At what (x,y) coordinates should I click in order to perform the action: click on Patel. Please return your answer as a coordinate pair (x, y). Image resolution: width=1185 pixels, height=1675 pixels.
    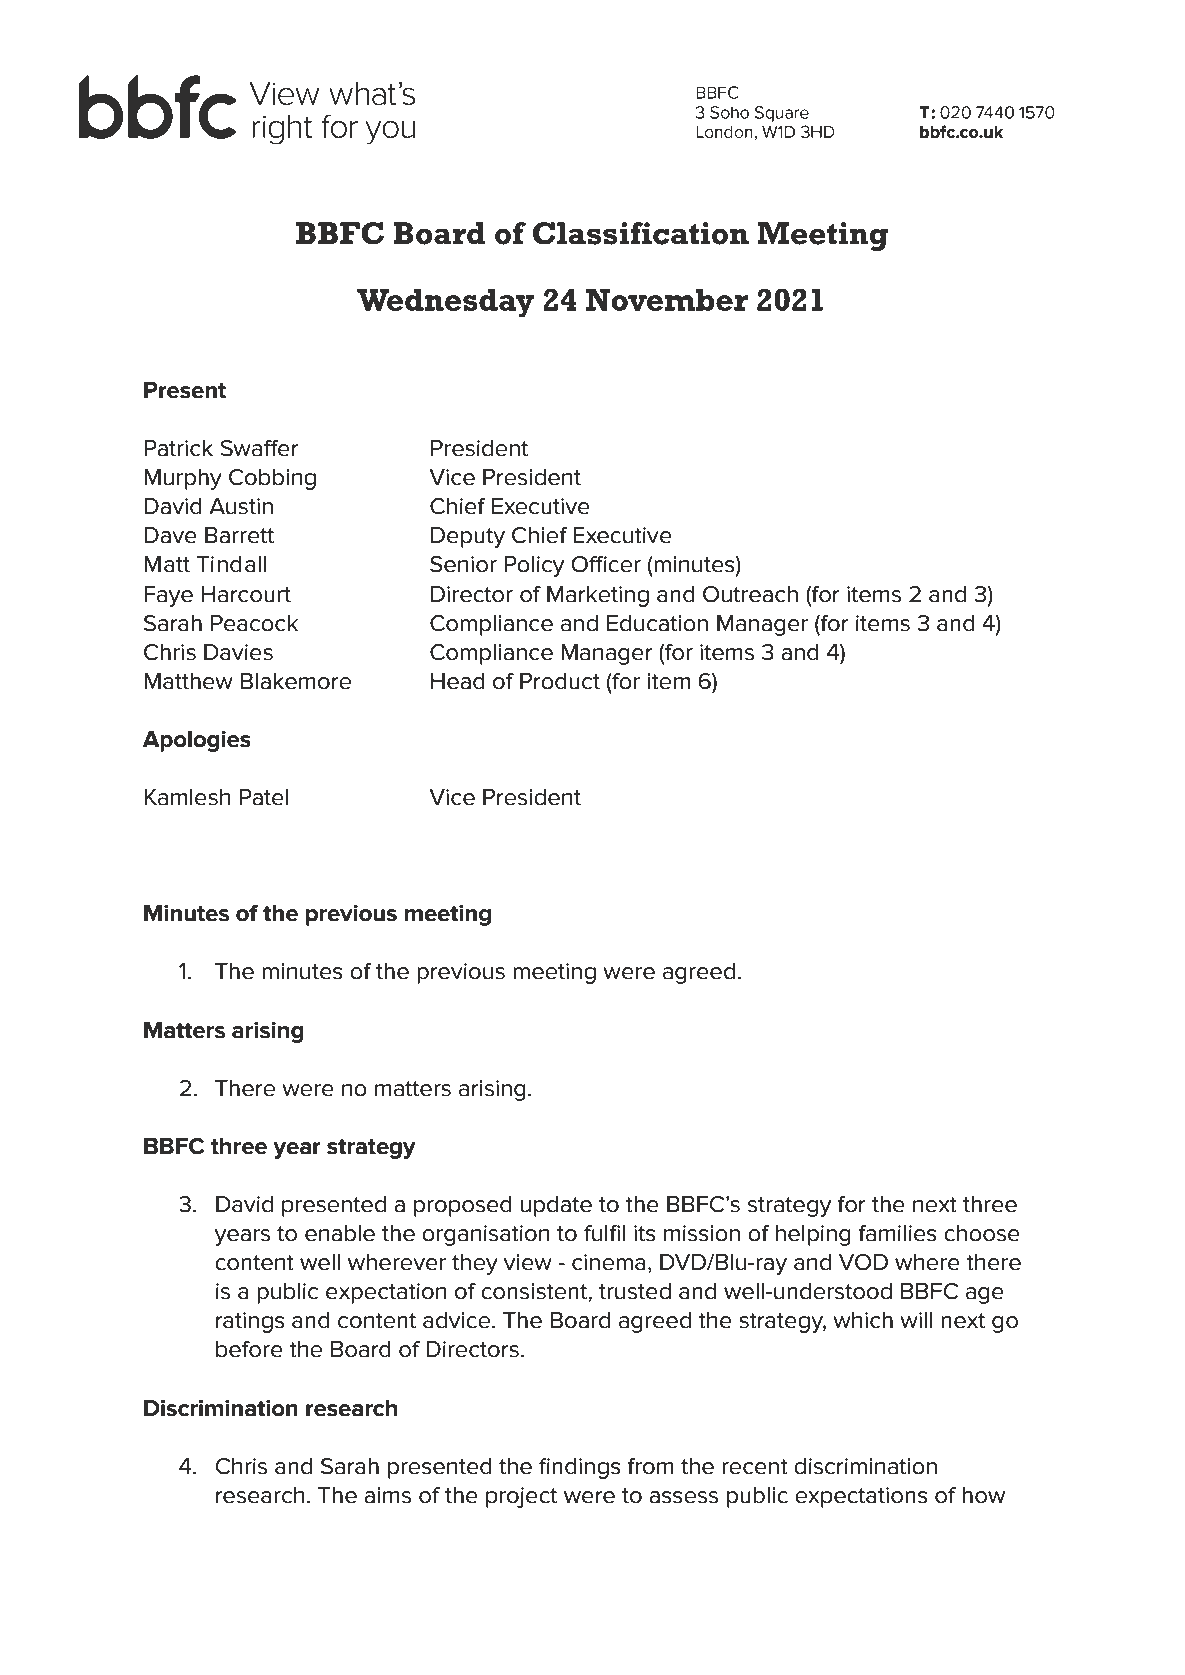
    Looking at the image, I should click on (264, 797).
